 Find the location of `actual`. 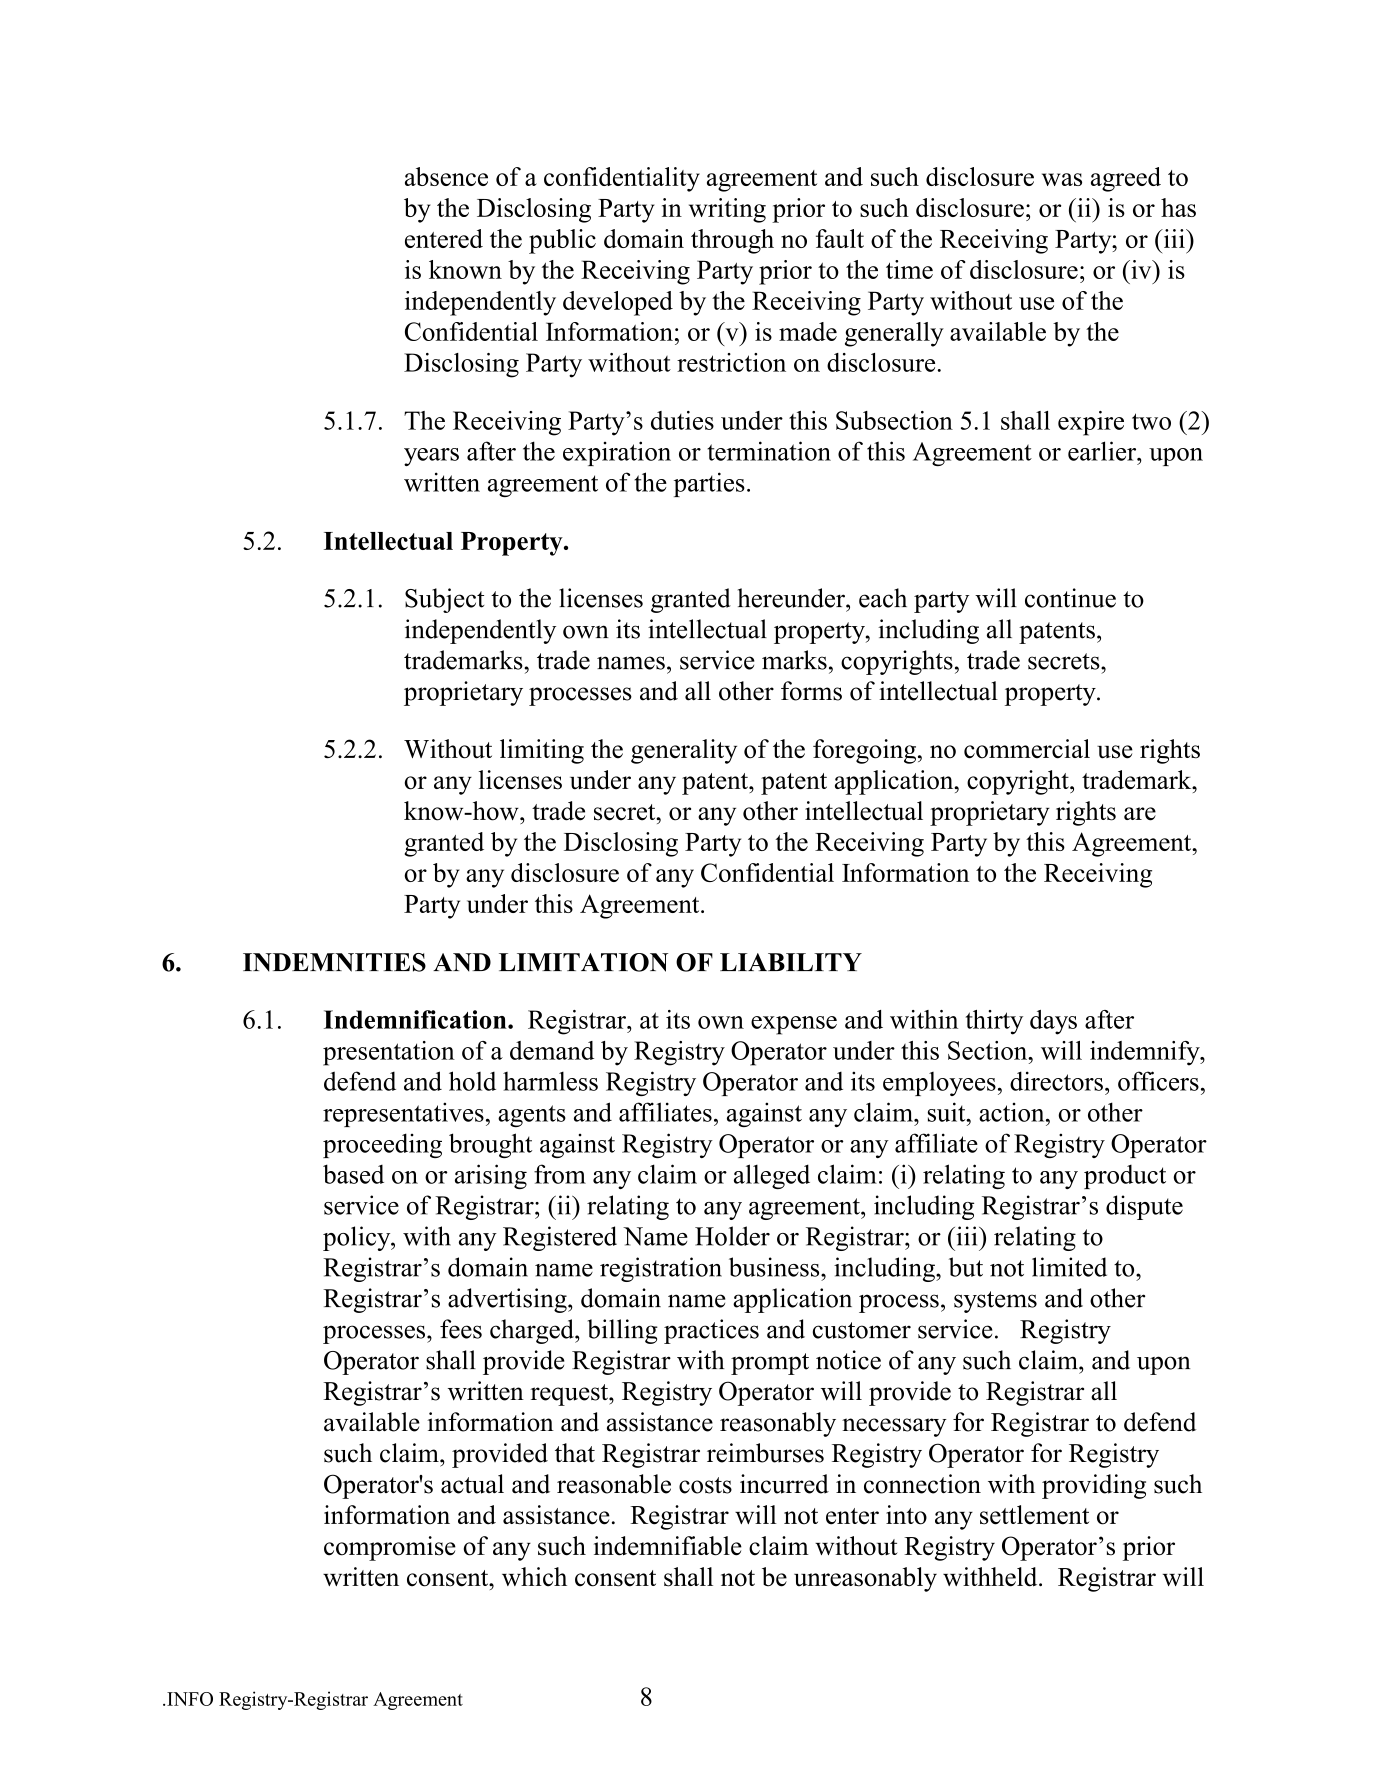

actual is located at coordinates (472, 1484).
